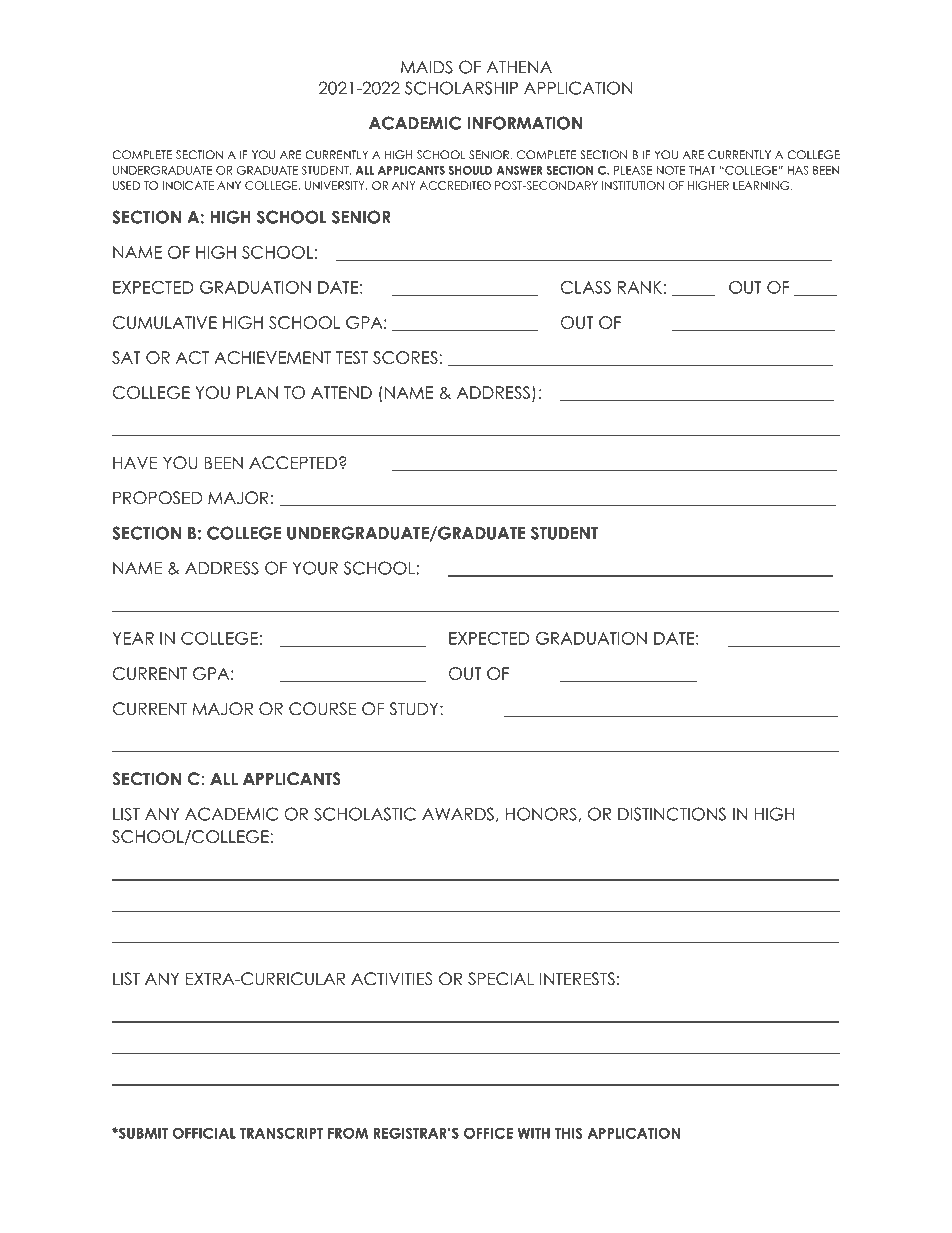 The height and width of the image is (1233, 952). I want to click on YEAR, so click(133, 638).
